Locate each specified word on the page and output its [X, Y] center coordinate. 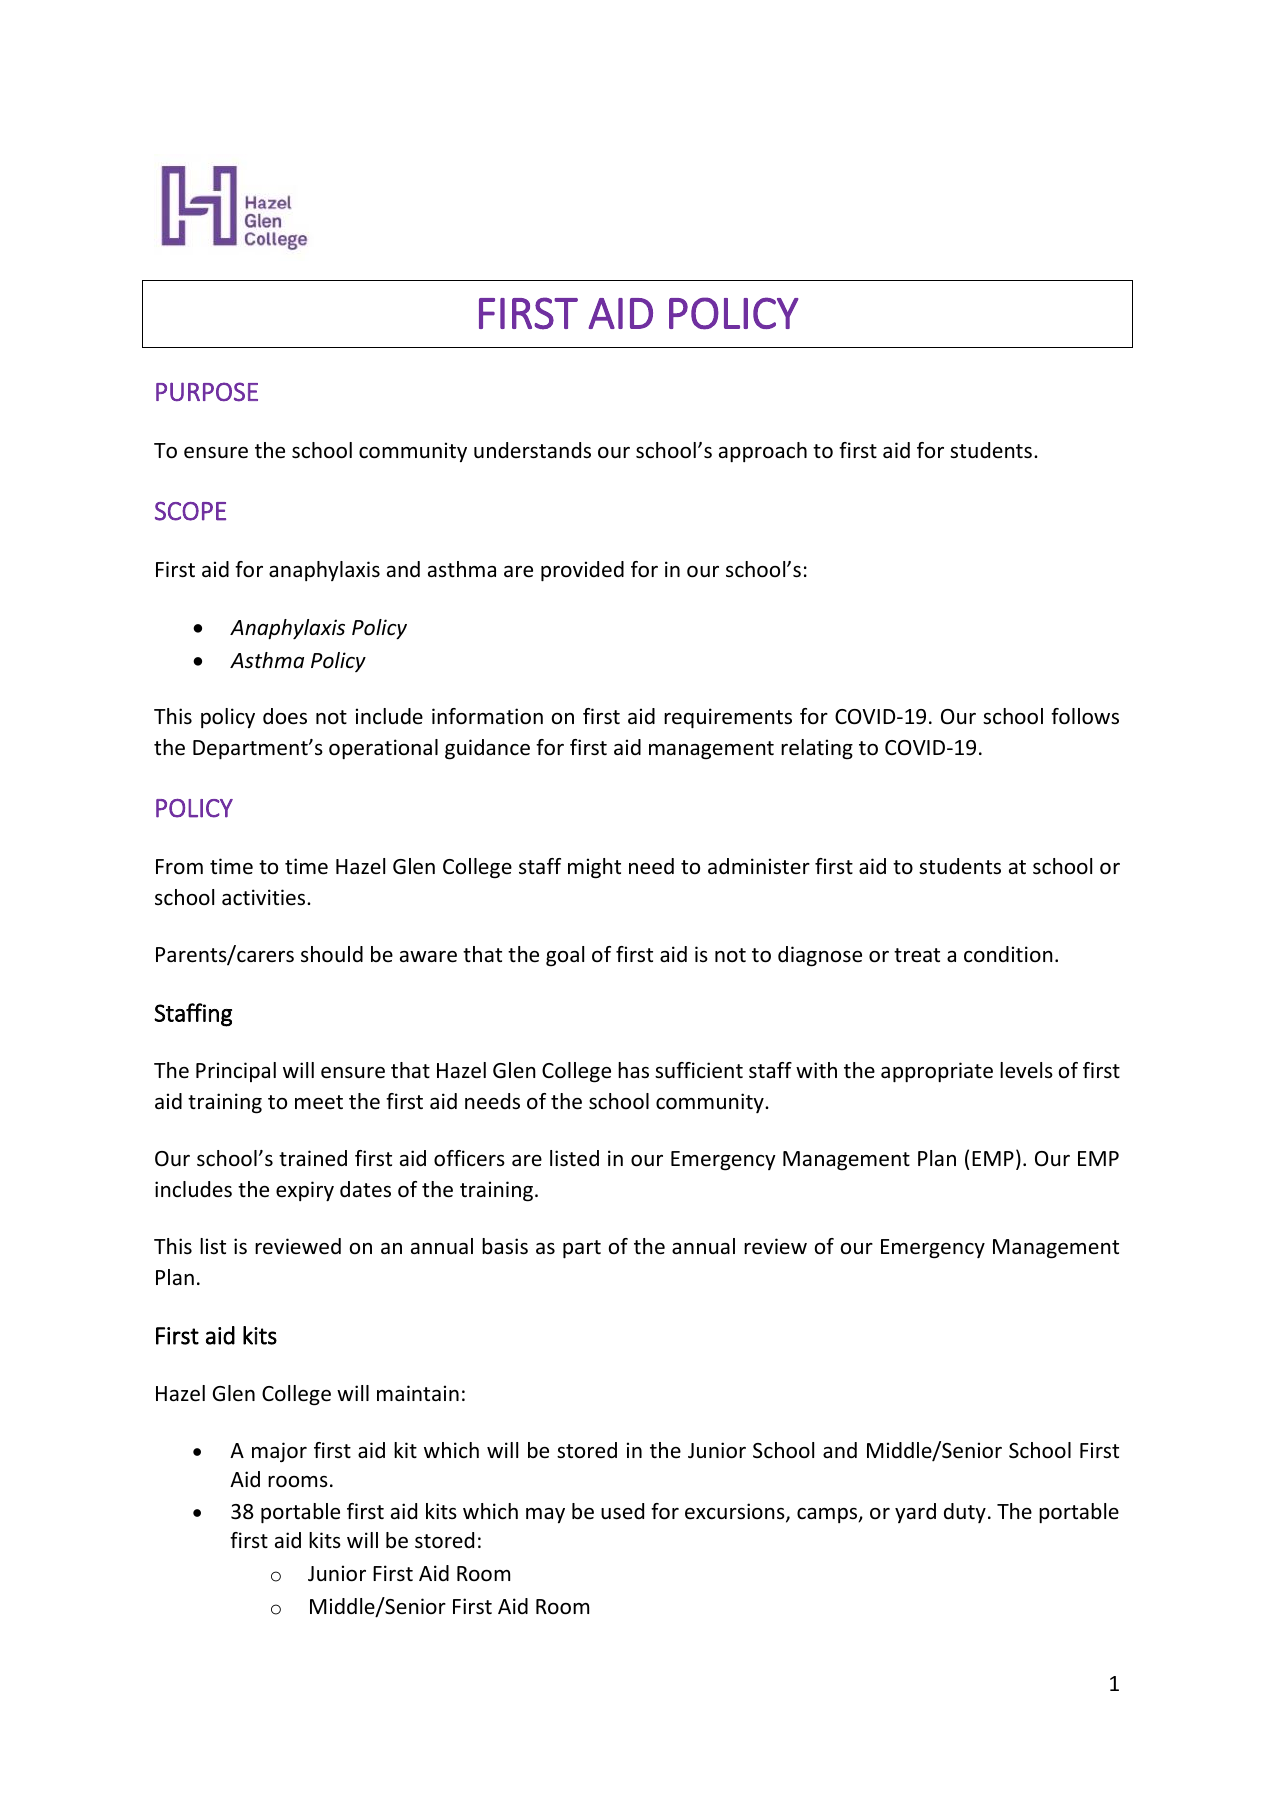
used [622, 1511]
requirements [728, 718]
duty [965, 1513]
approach [763, 452]
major [279, 1452]
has [633, 1070]
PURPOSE [207, 392]
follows [1085, 716]
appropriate [937, 1072]
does [285, 716]
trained [313, 1158]
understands [532, 450]
